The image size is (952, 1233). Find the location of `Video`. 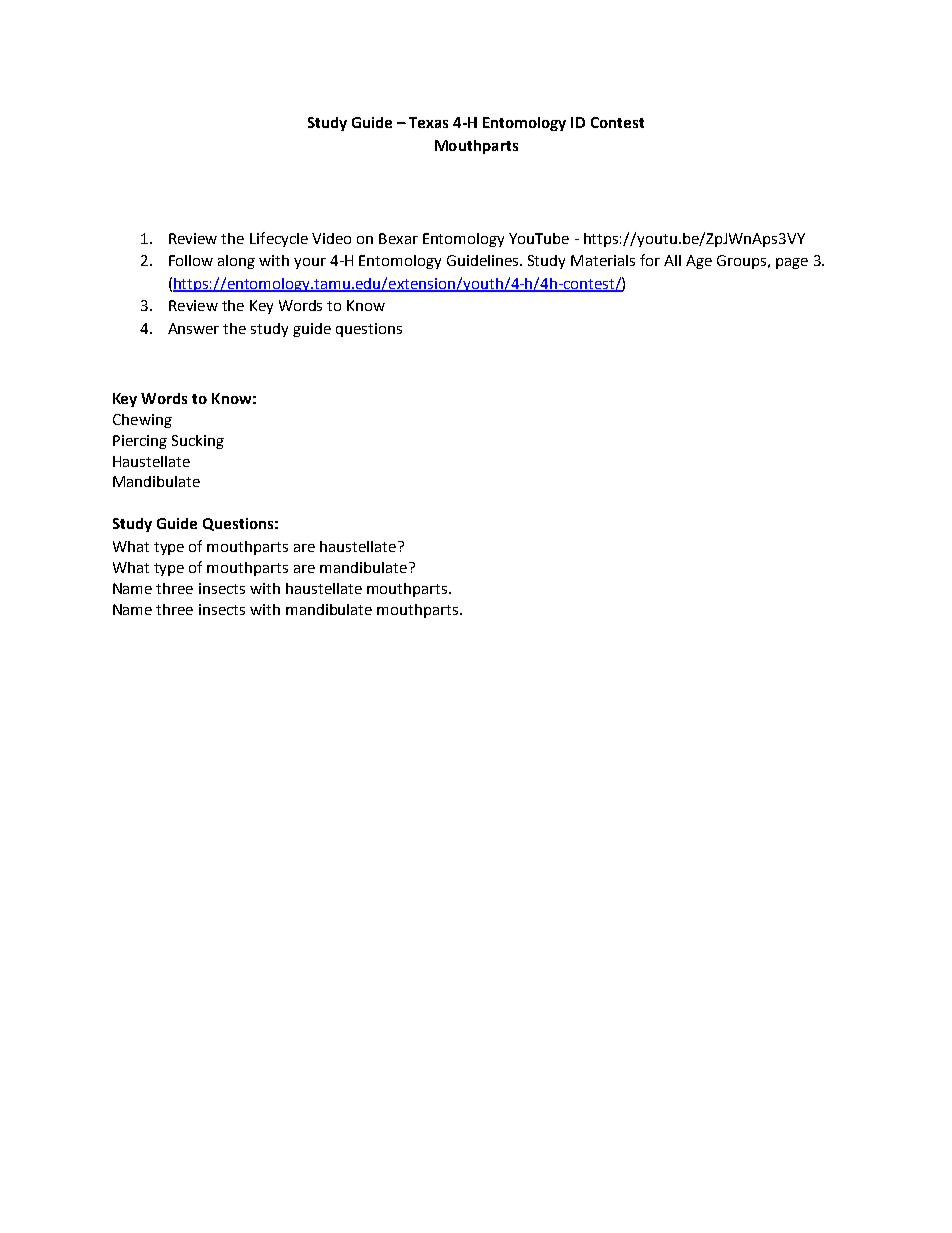

Video is located at coordinates (331, 238).
